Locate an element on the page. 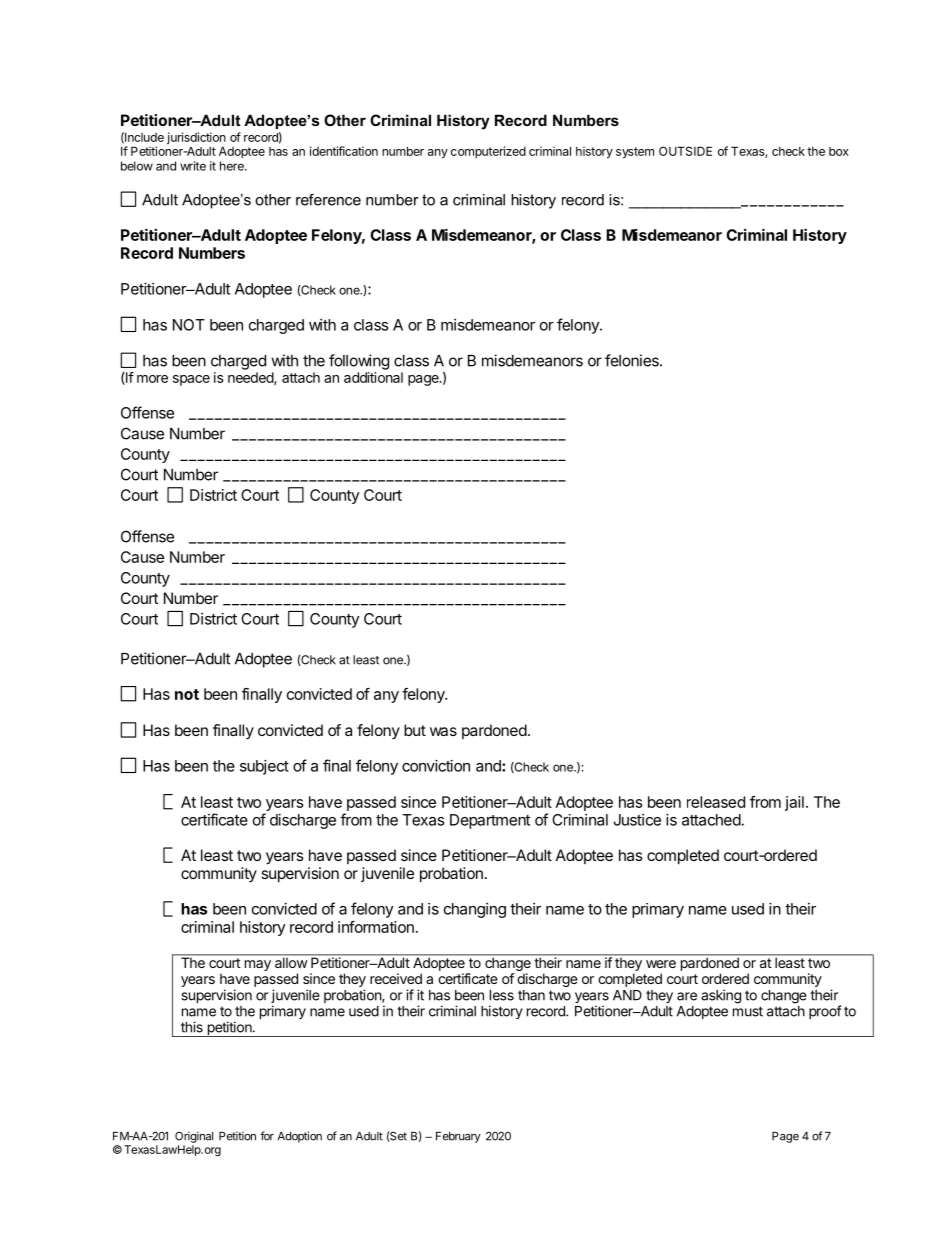 The height and width of the page is (1233, 952). subject is located at coordinates (264, 767).
